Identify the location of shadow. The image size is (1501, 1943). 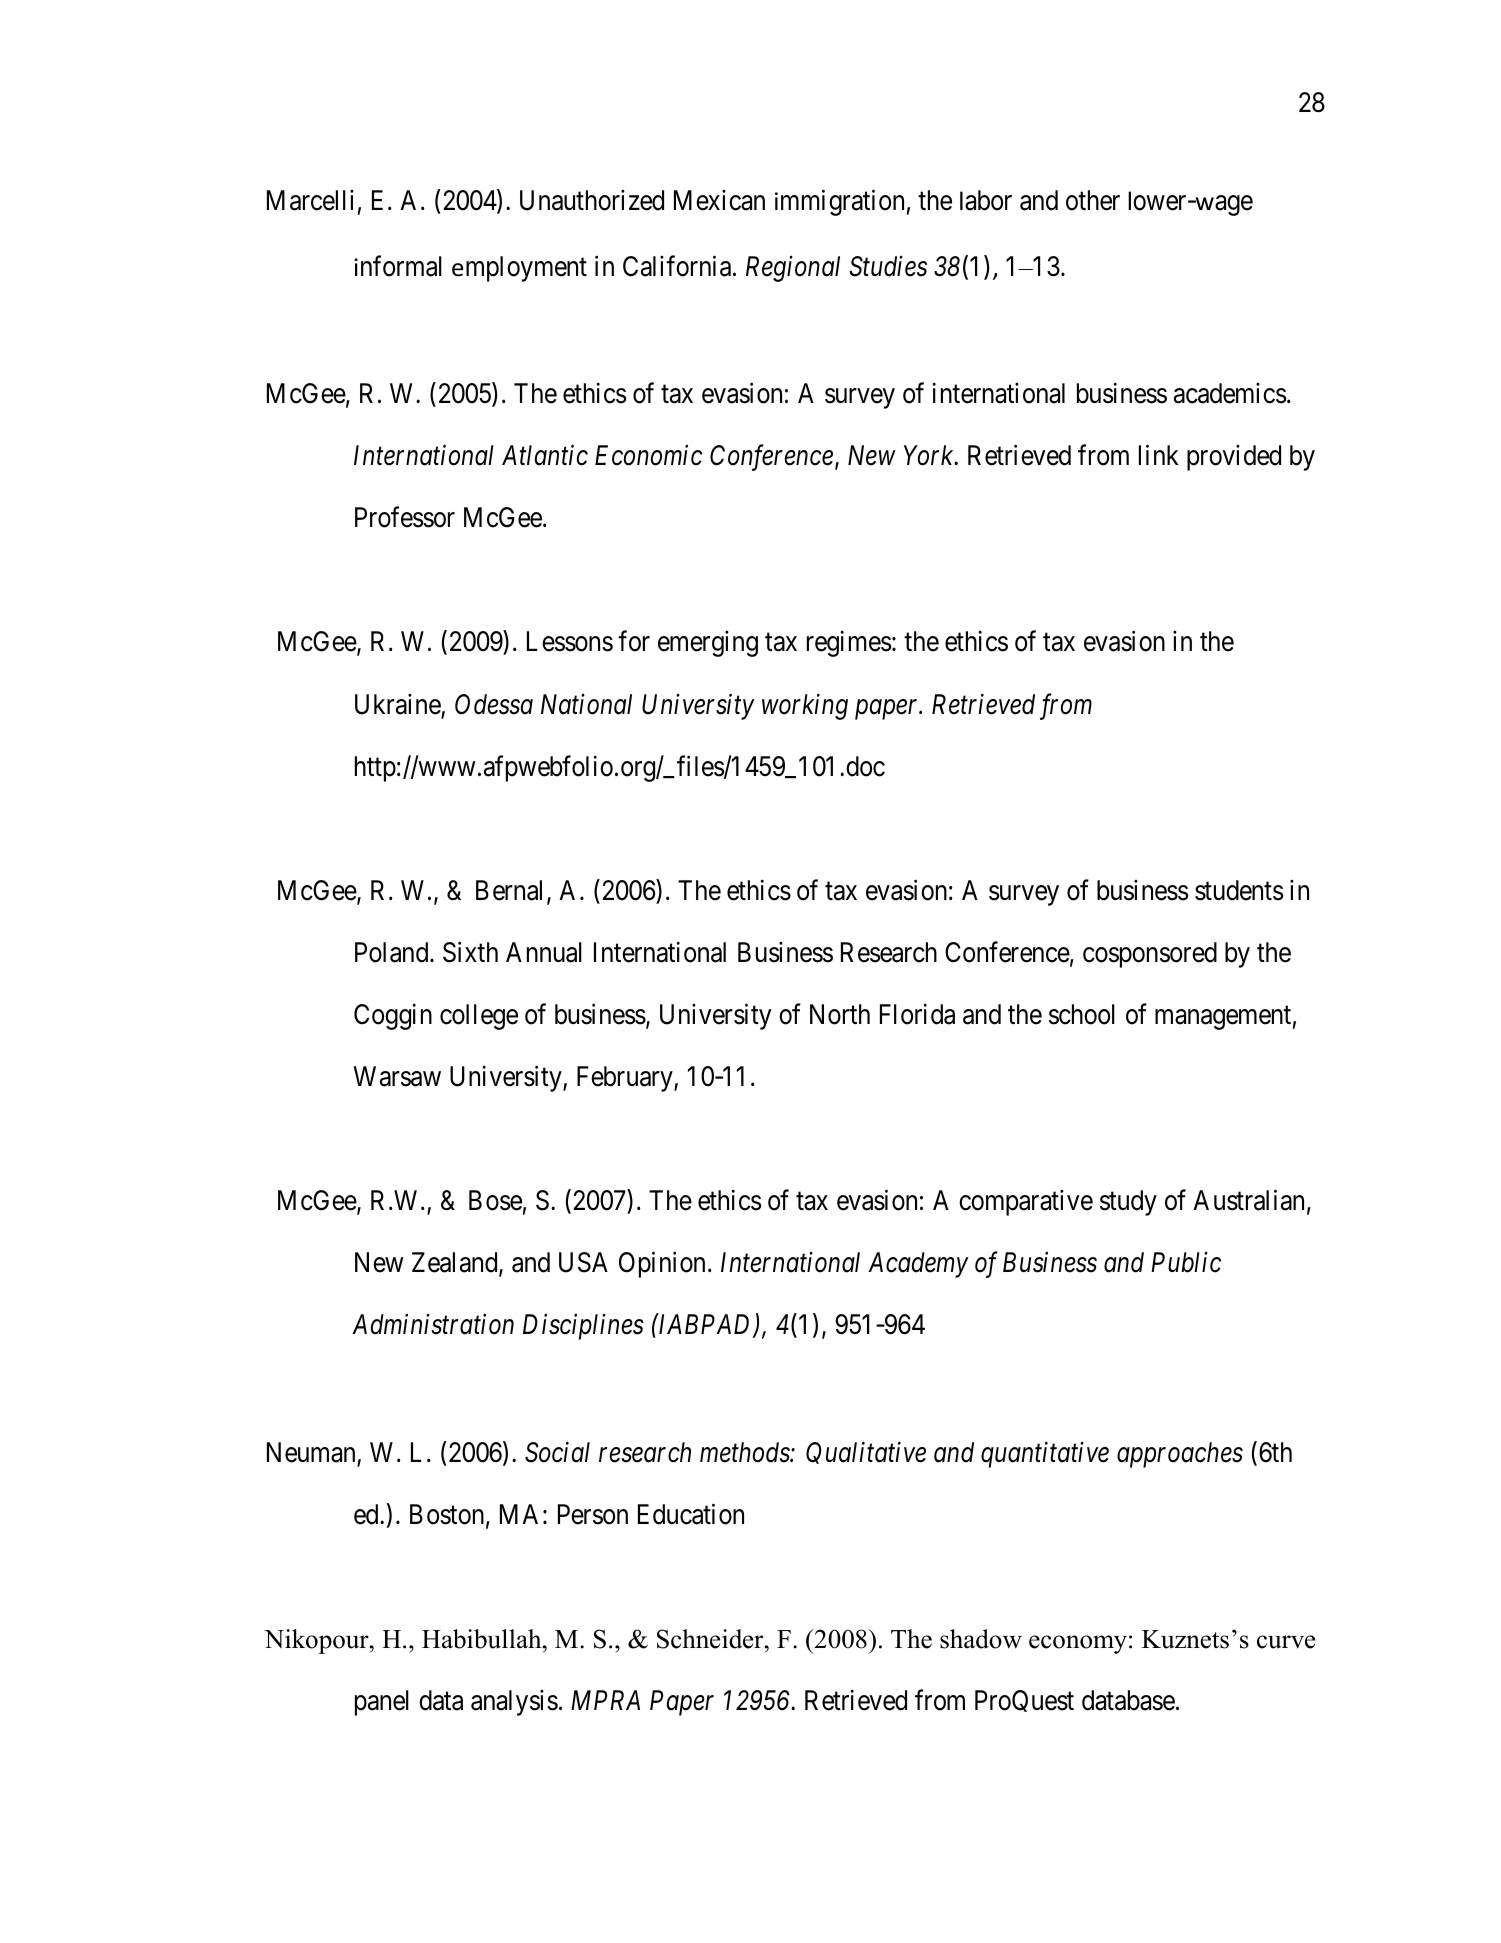
(981, 1639).
